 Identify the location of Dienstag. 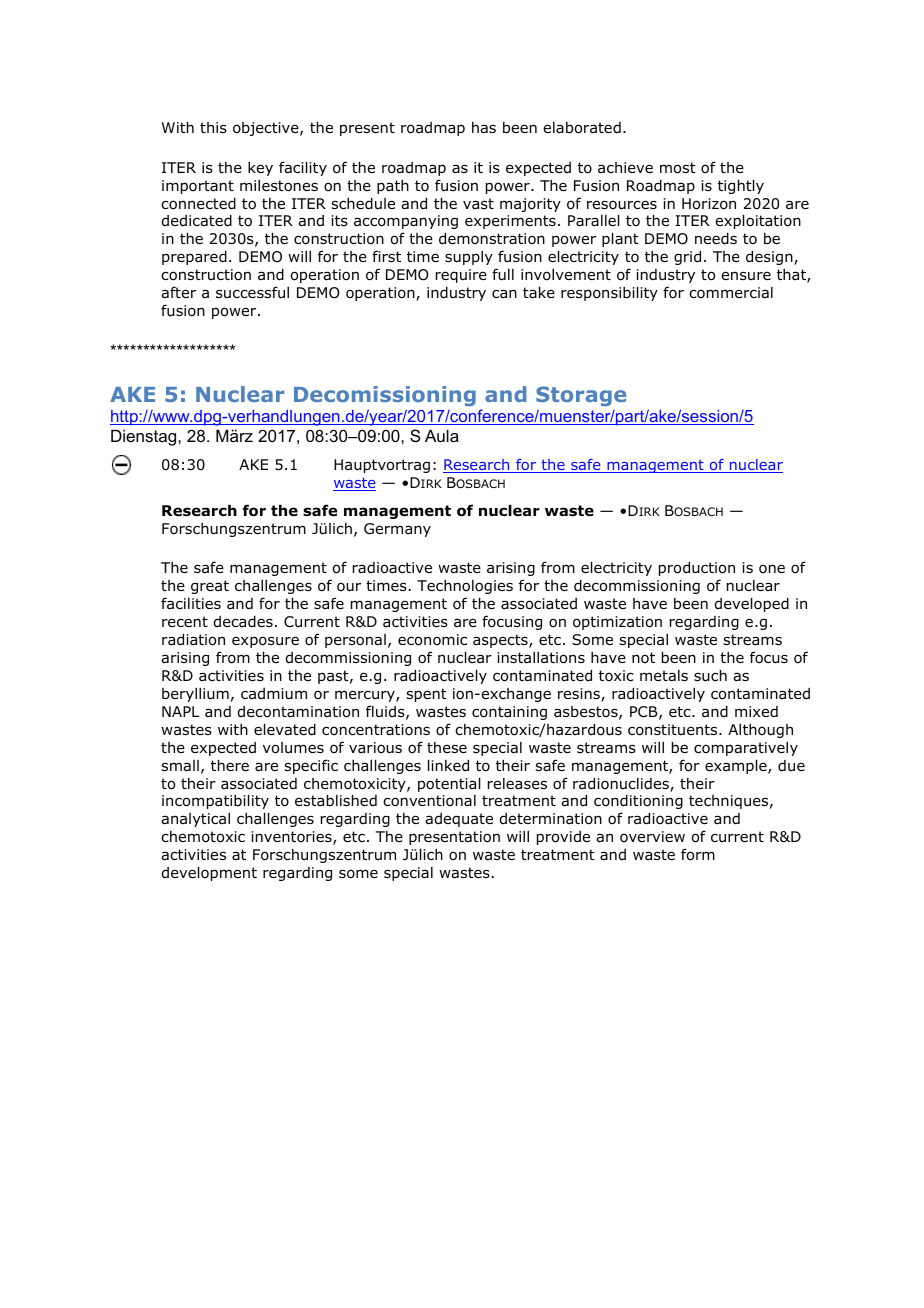
(145, 437).
